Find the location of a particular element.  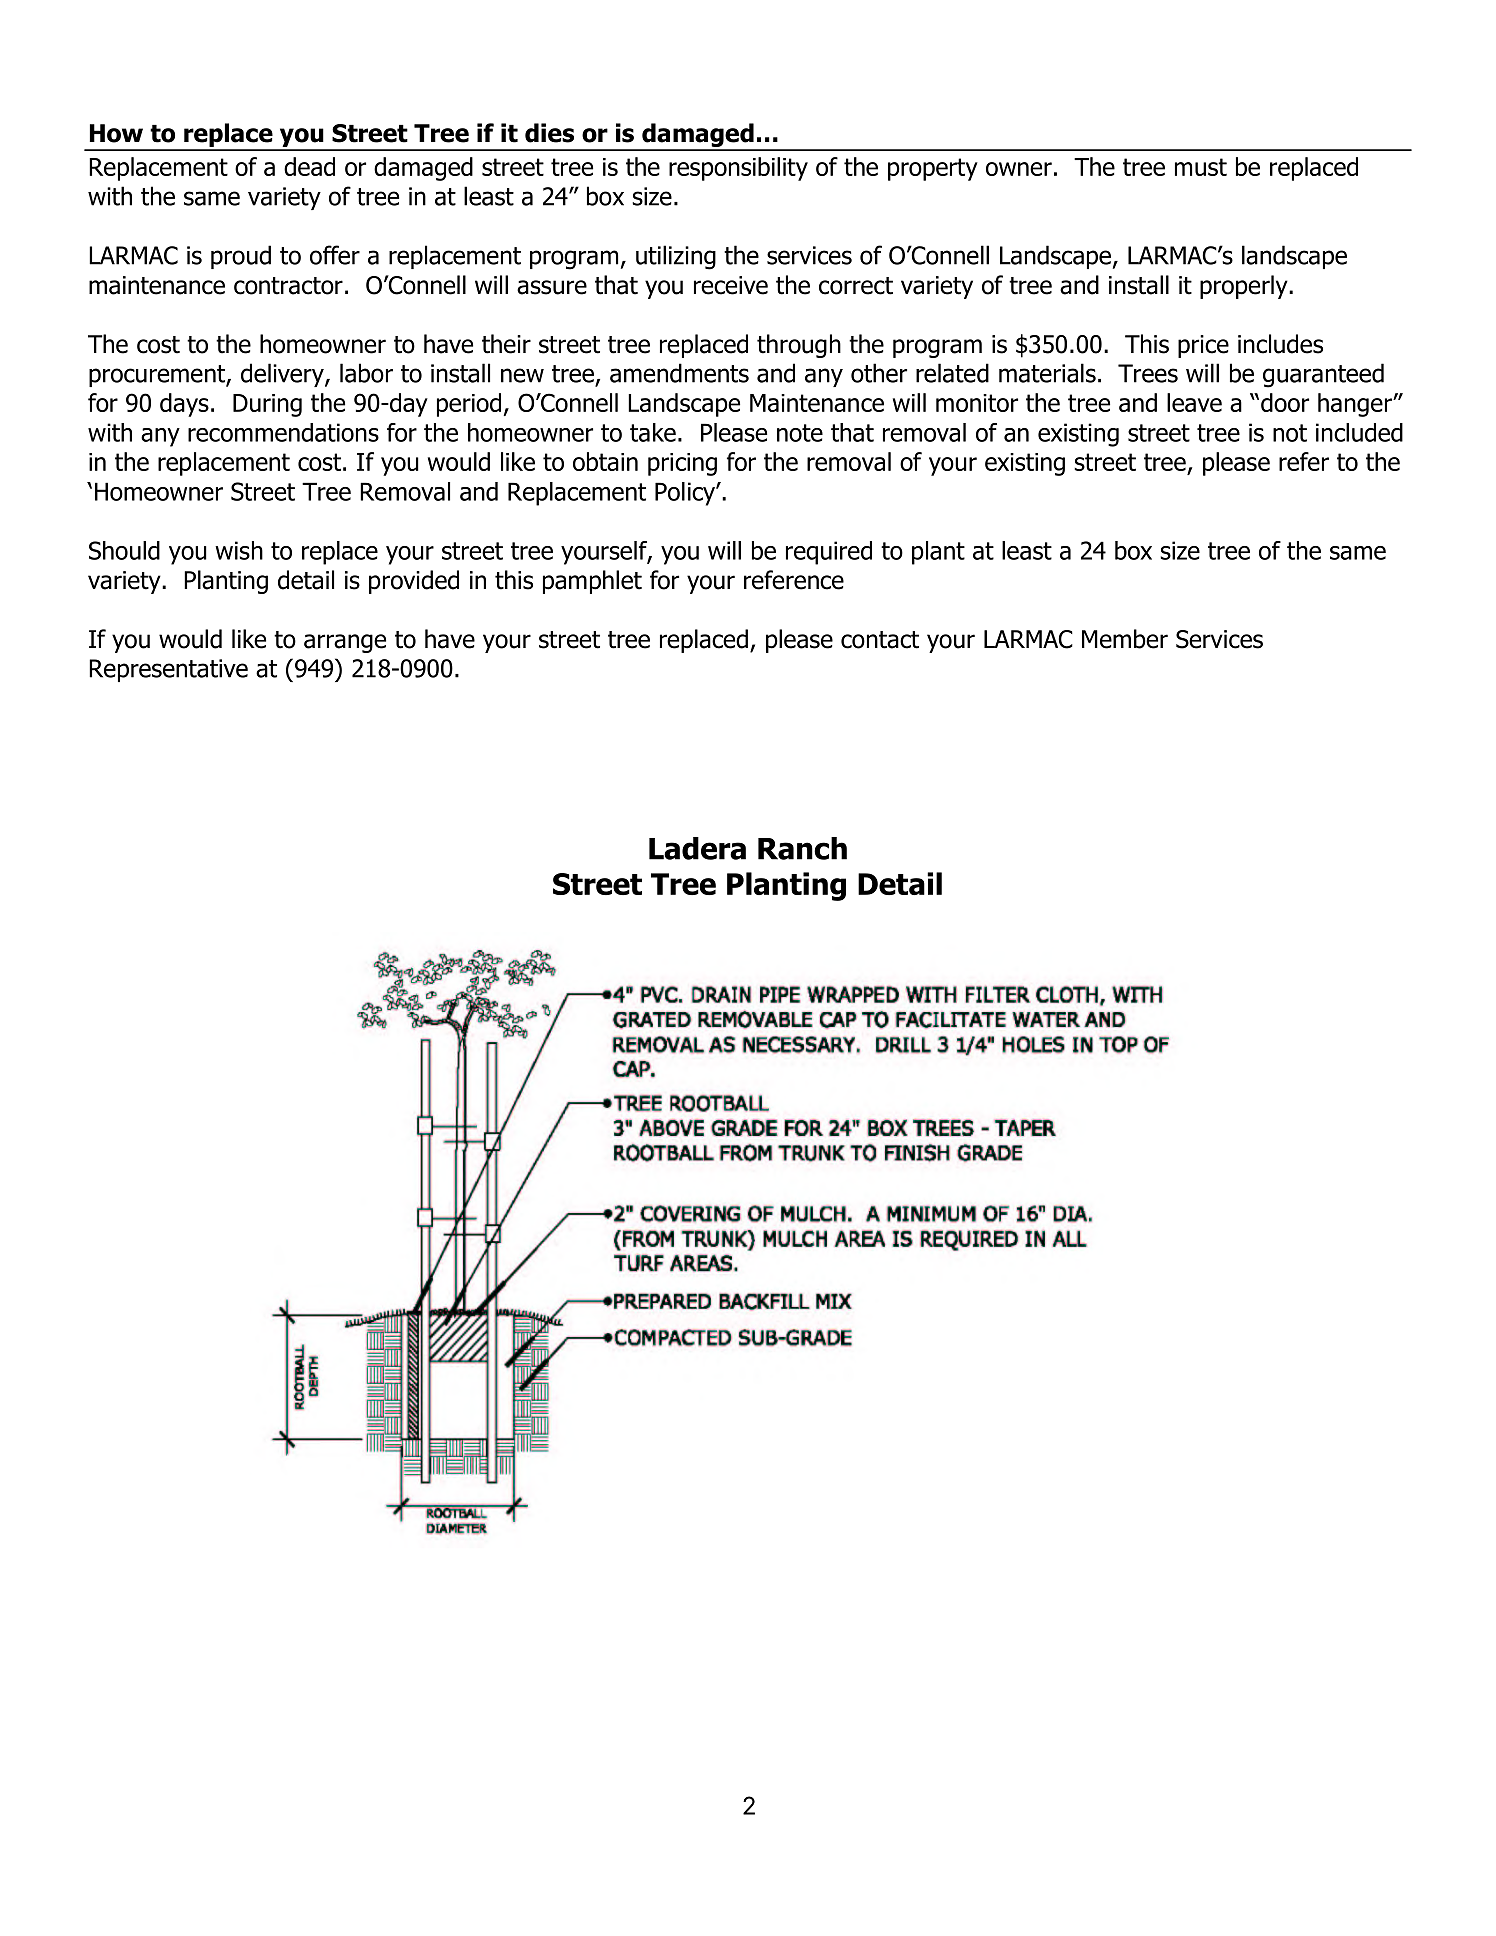

must is located at coordinates (1201, 167).
